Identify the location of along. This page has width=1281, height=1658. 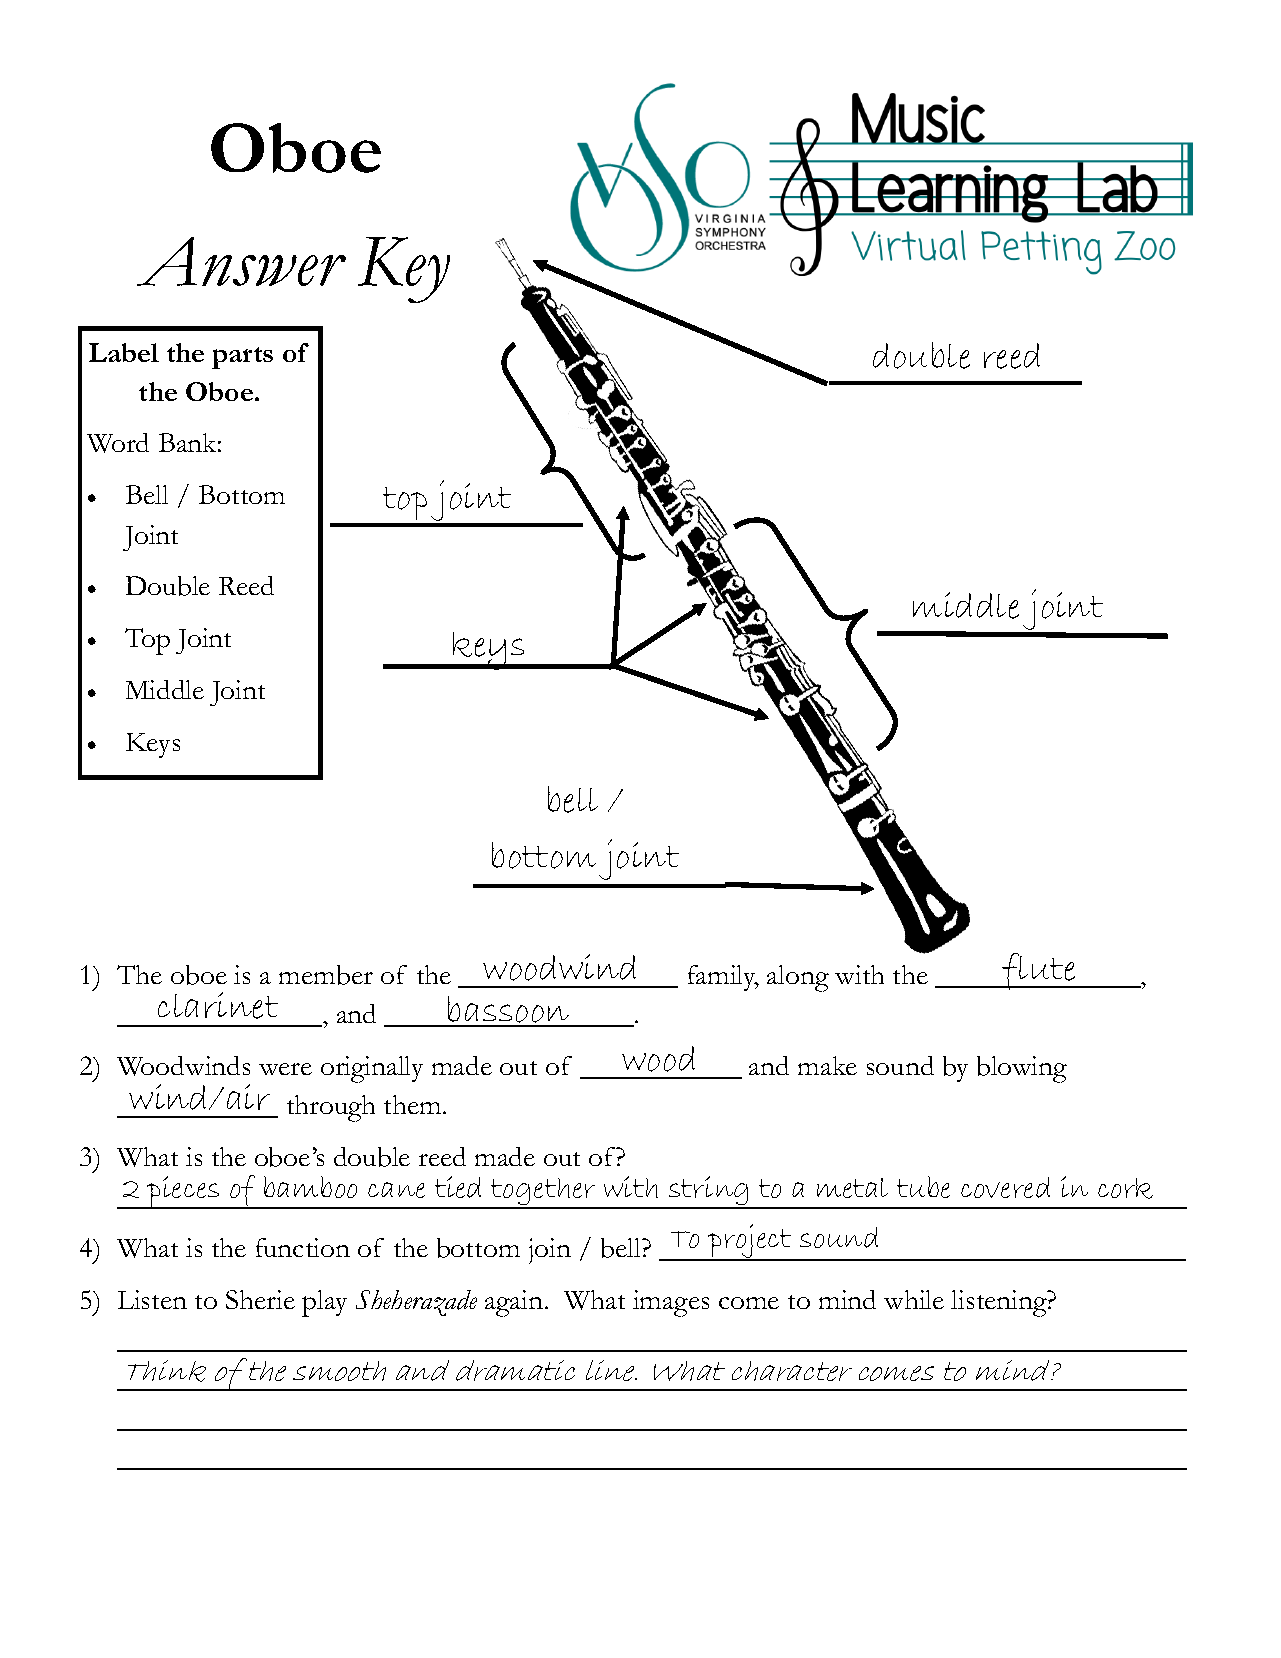
(798, 978).
